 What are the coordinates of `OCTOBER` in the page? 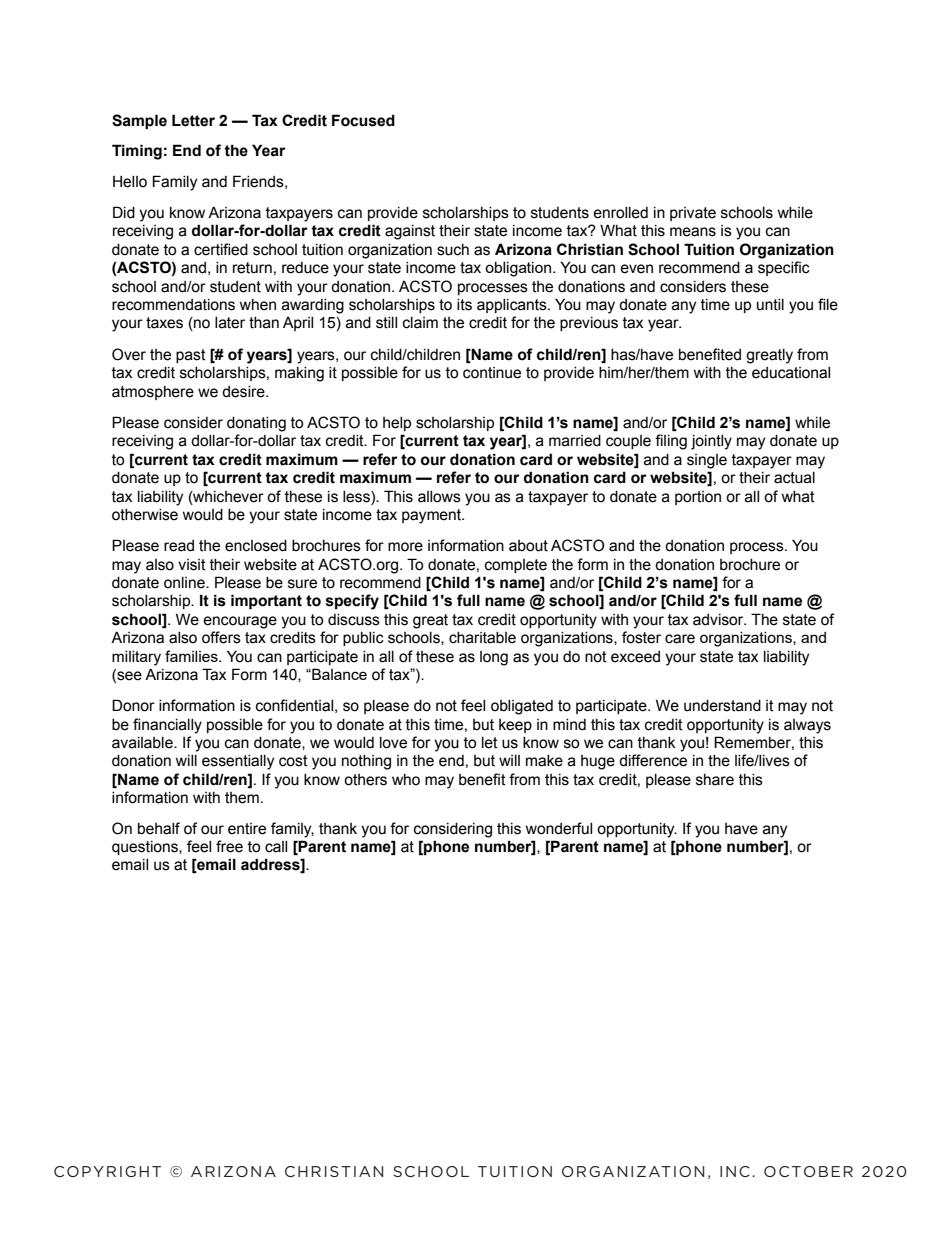 It's located at (808, 1171).
